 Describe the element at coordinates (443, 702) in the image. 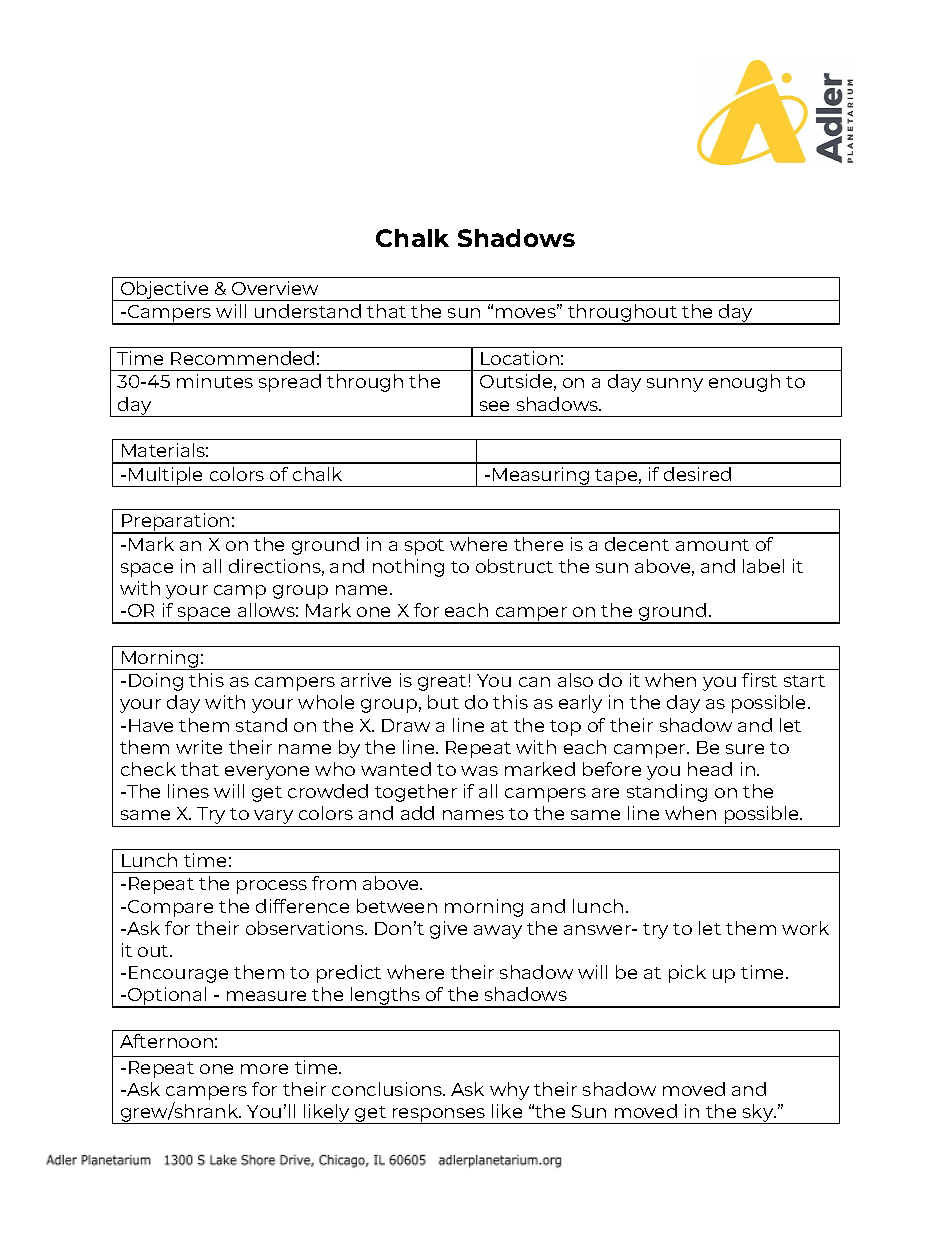

I see `but` at that location.
